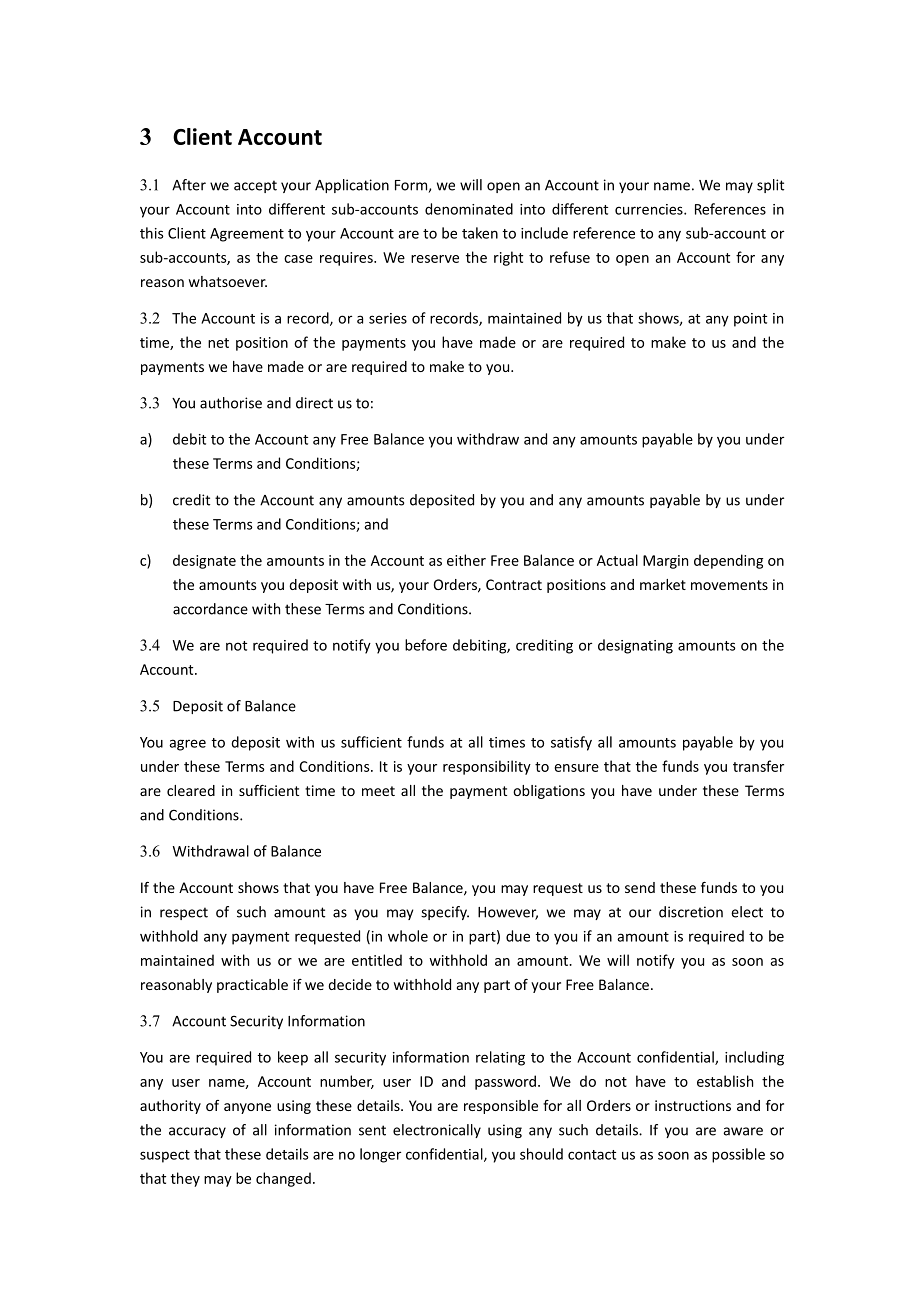  I want to click on responsible, so click(501, 1107).
